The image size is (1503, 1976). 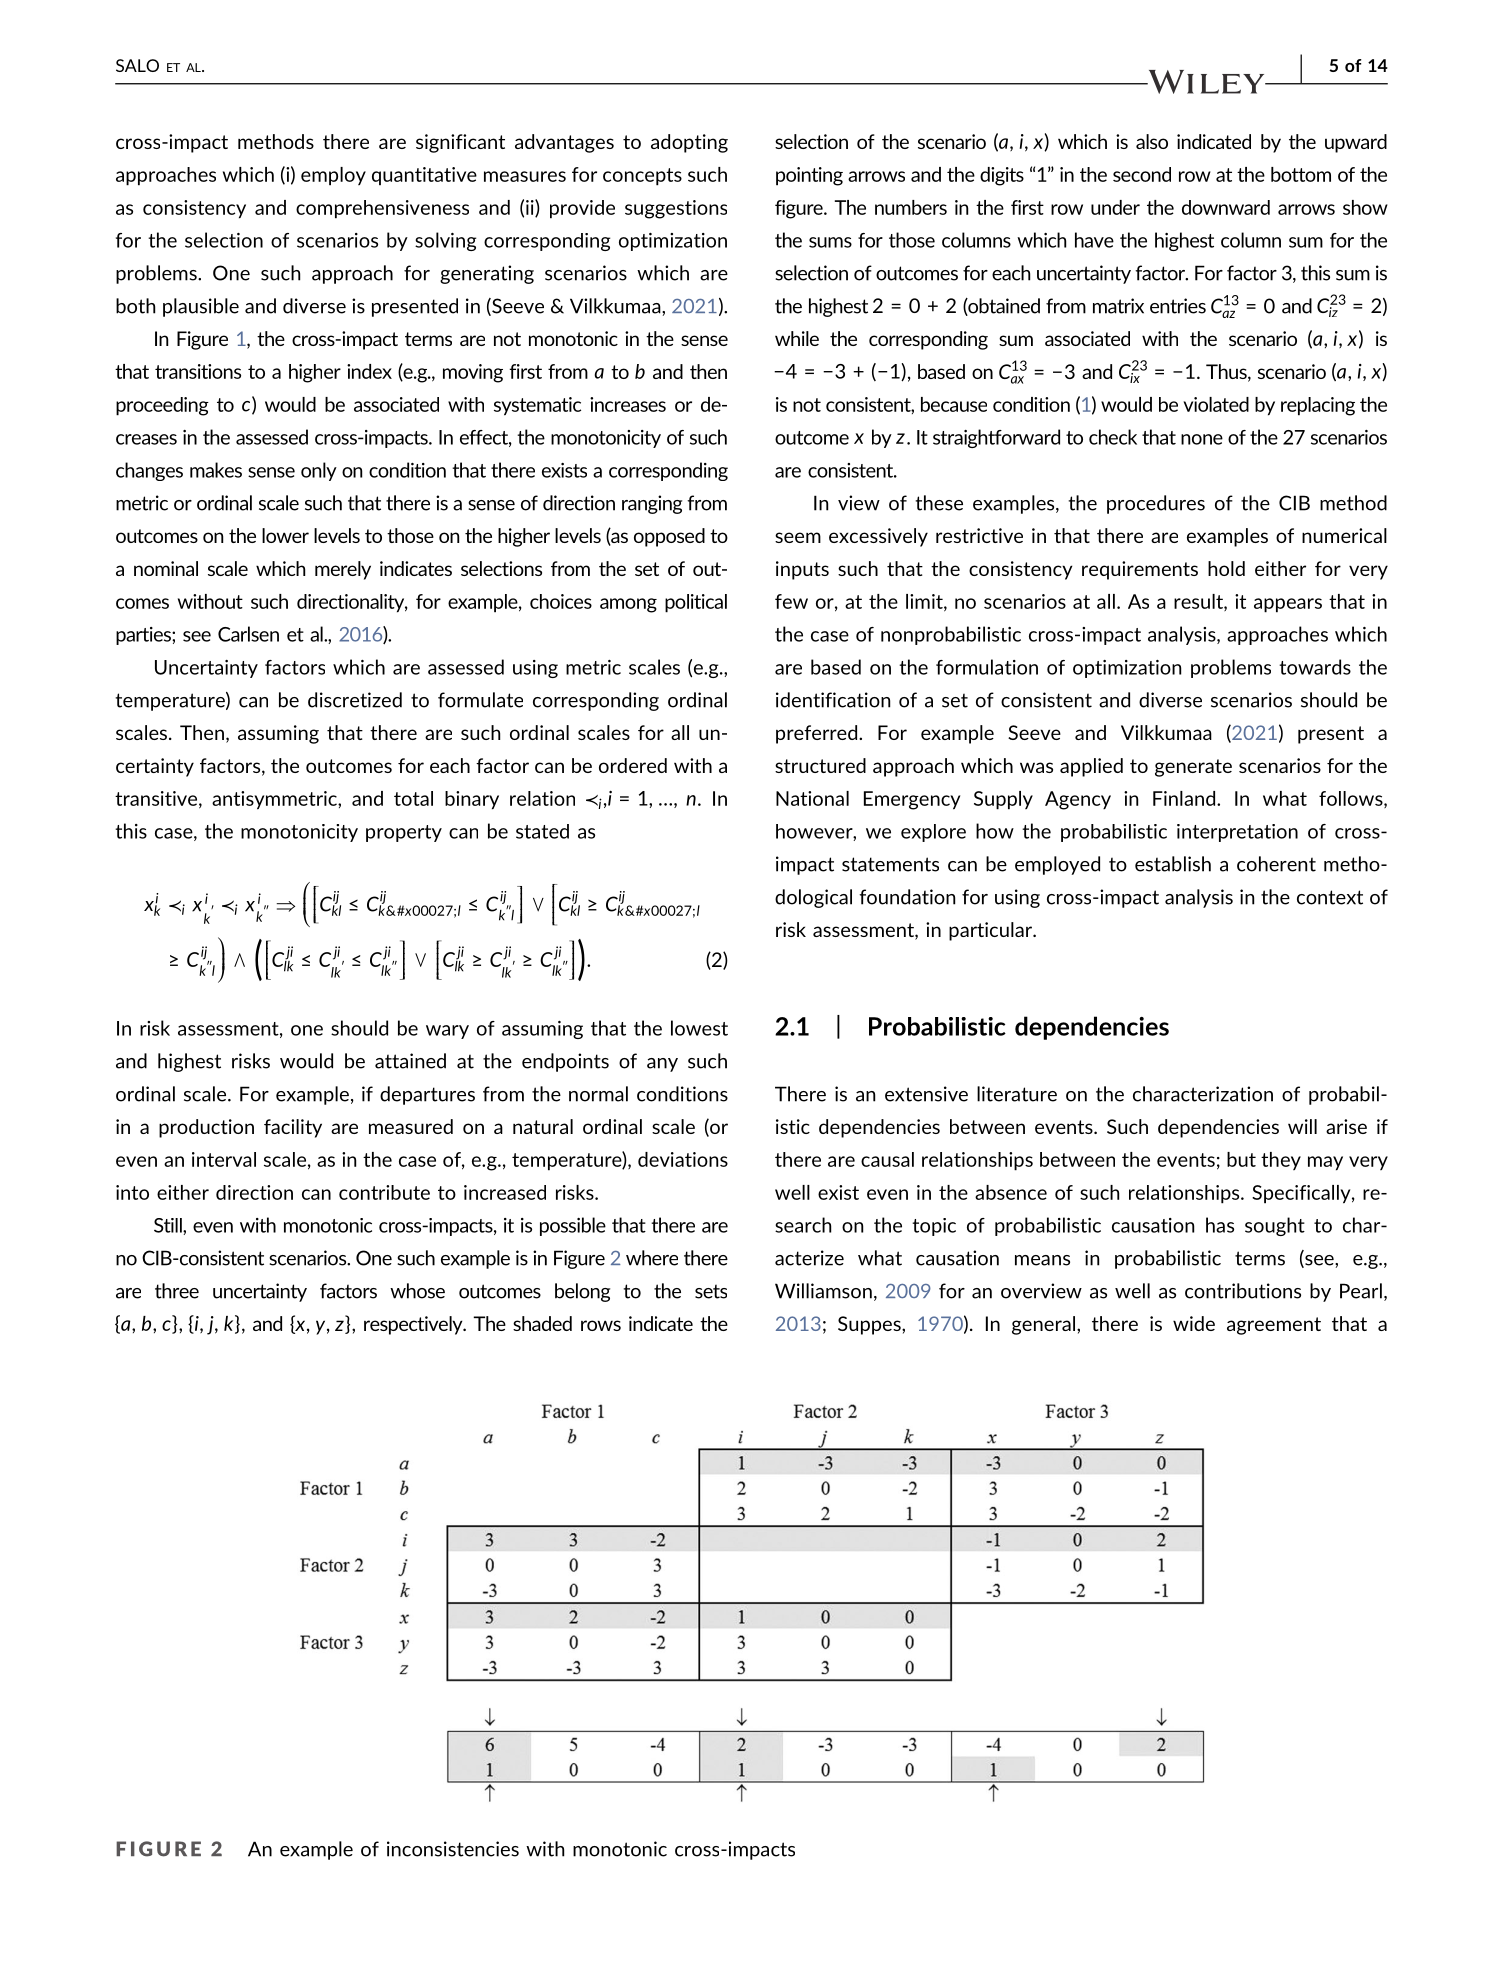 I want to click on downward, so click(x=1226, y=207).
